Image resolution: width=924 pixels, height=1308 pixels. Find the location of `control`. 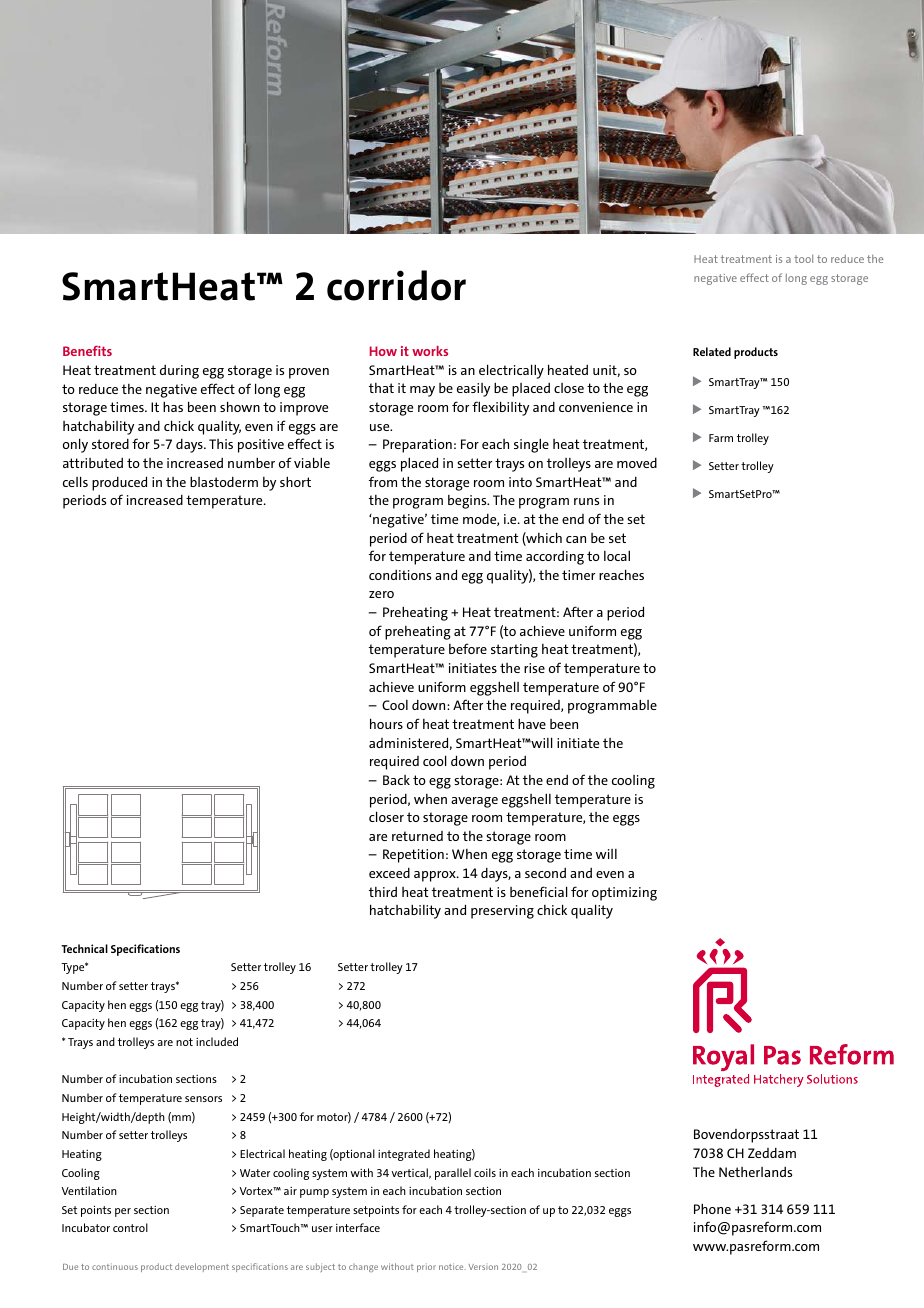

control is located at coordinates (130, 1227).
